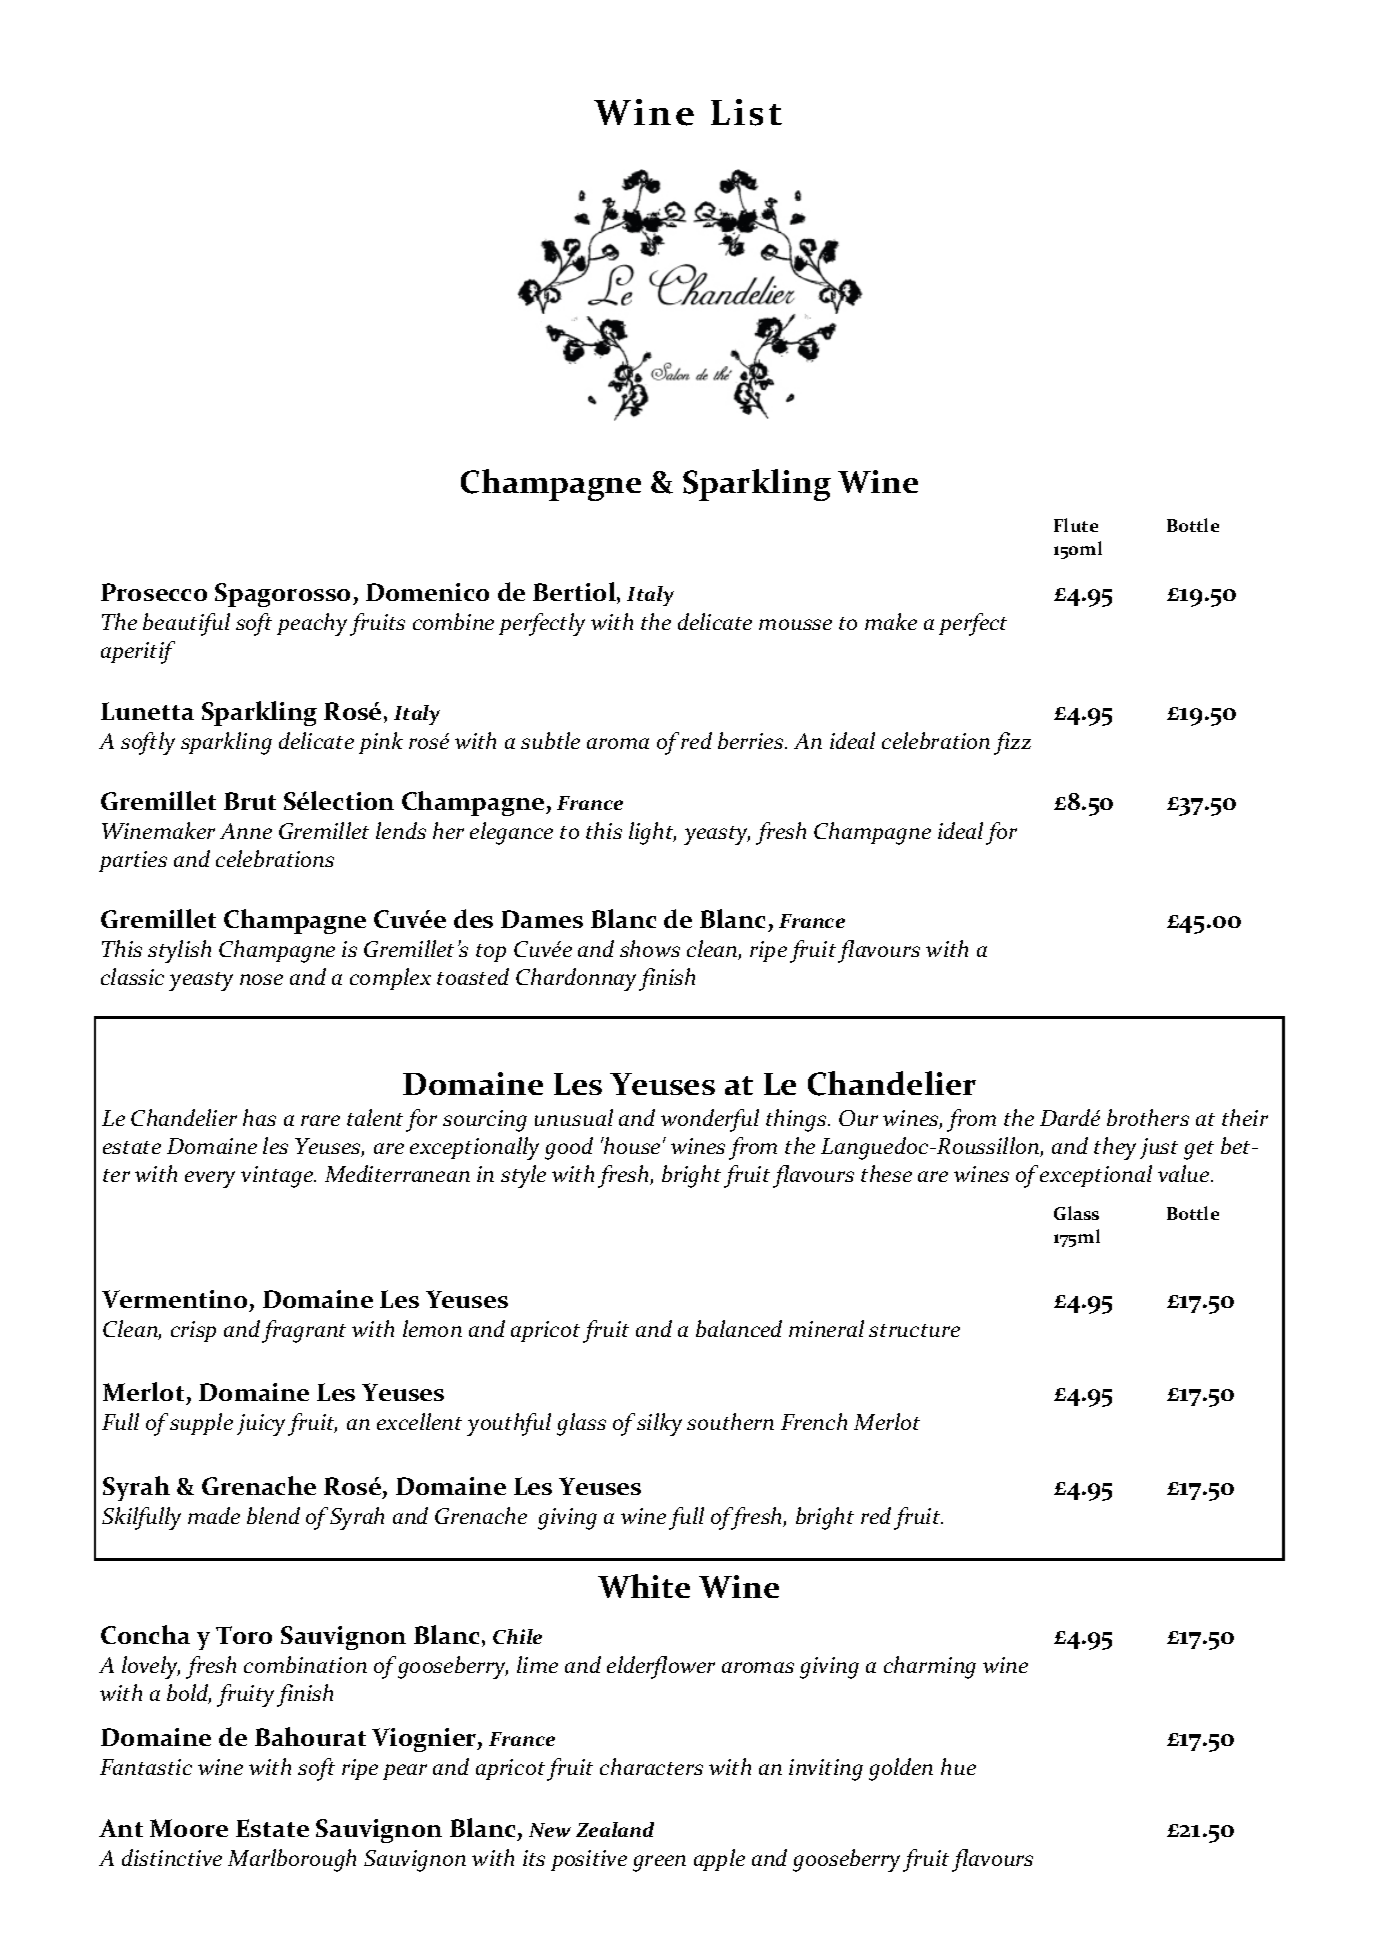 Image resolution: width=1380 pixels, height=1952 pixels. What do you see at coordinates (650, 948) in the page?
I see `shows` at bounding box center [650, 948].
